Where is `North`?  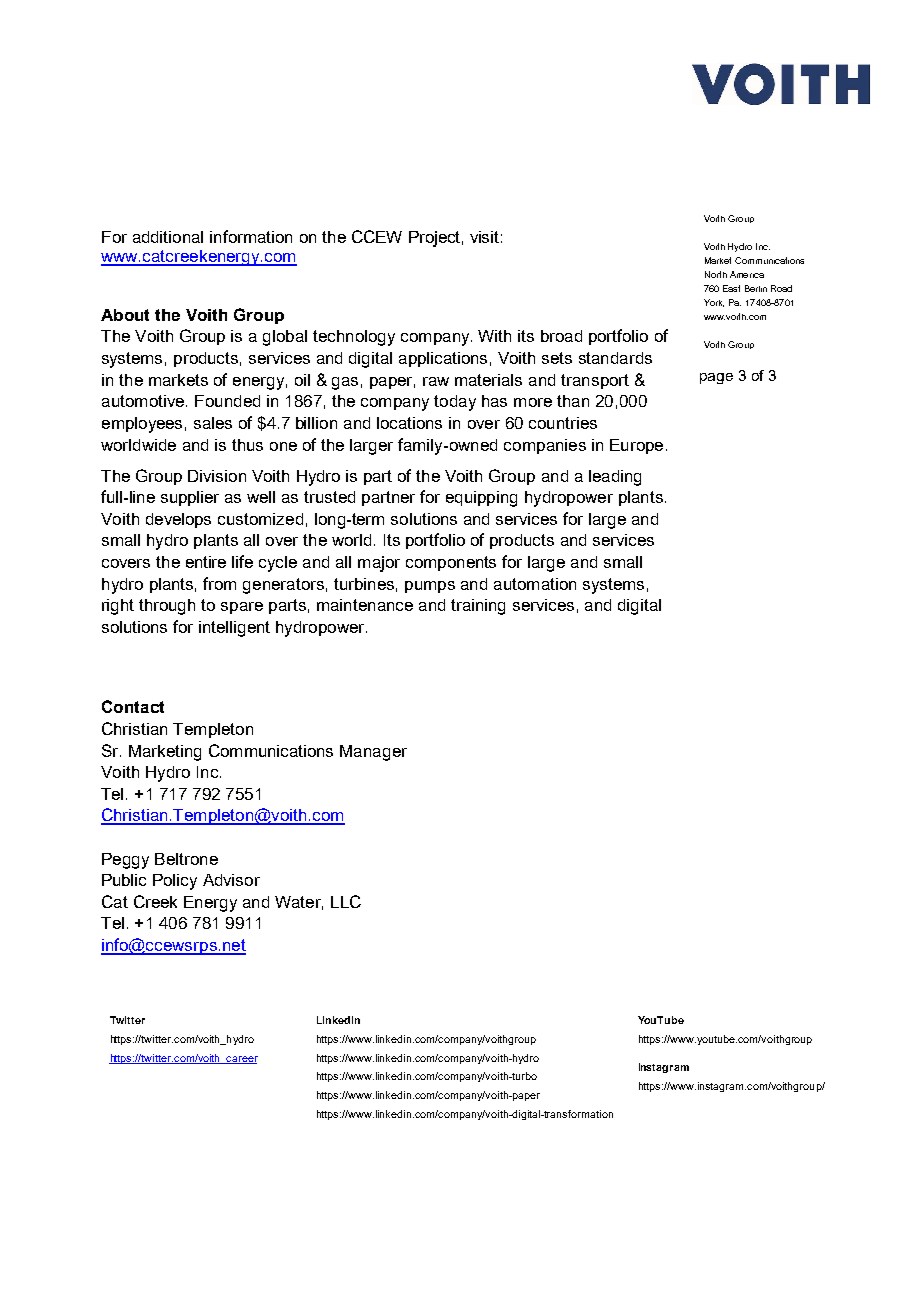 North is located at coordinates (716, 274).
